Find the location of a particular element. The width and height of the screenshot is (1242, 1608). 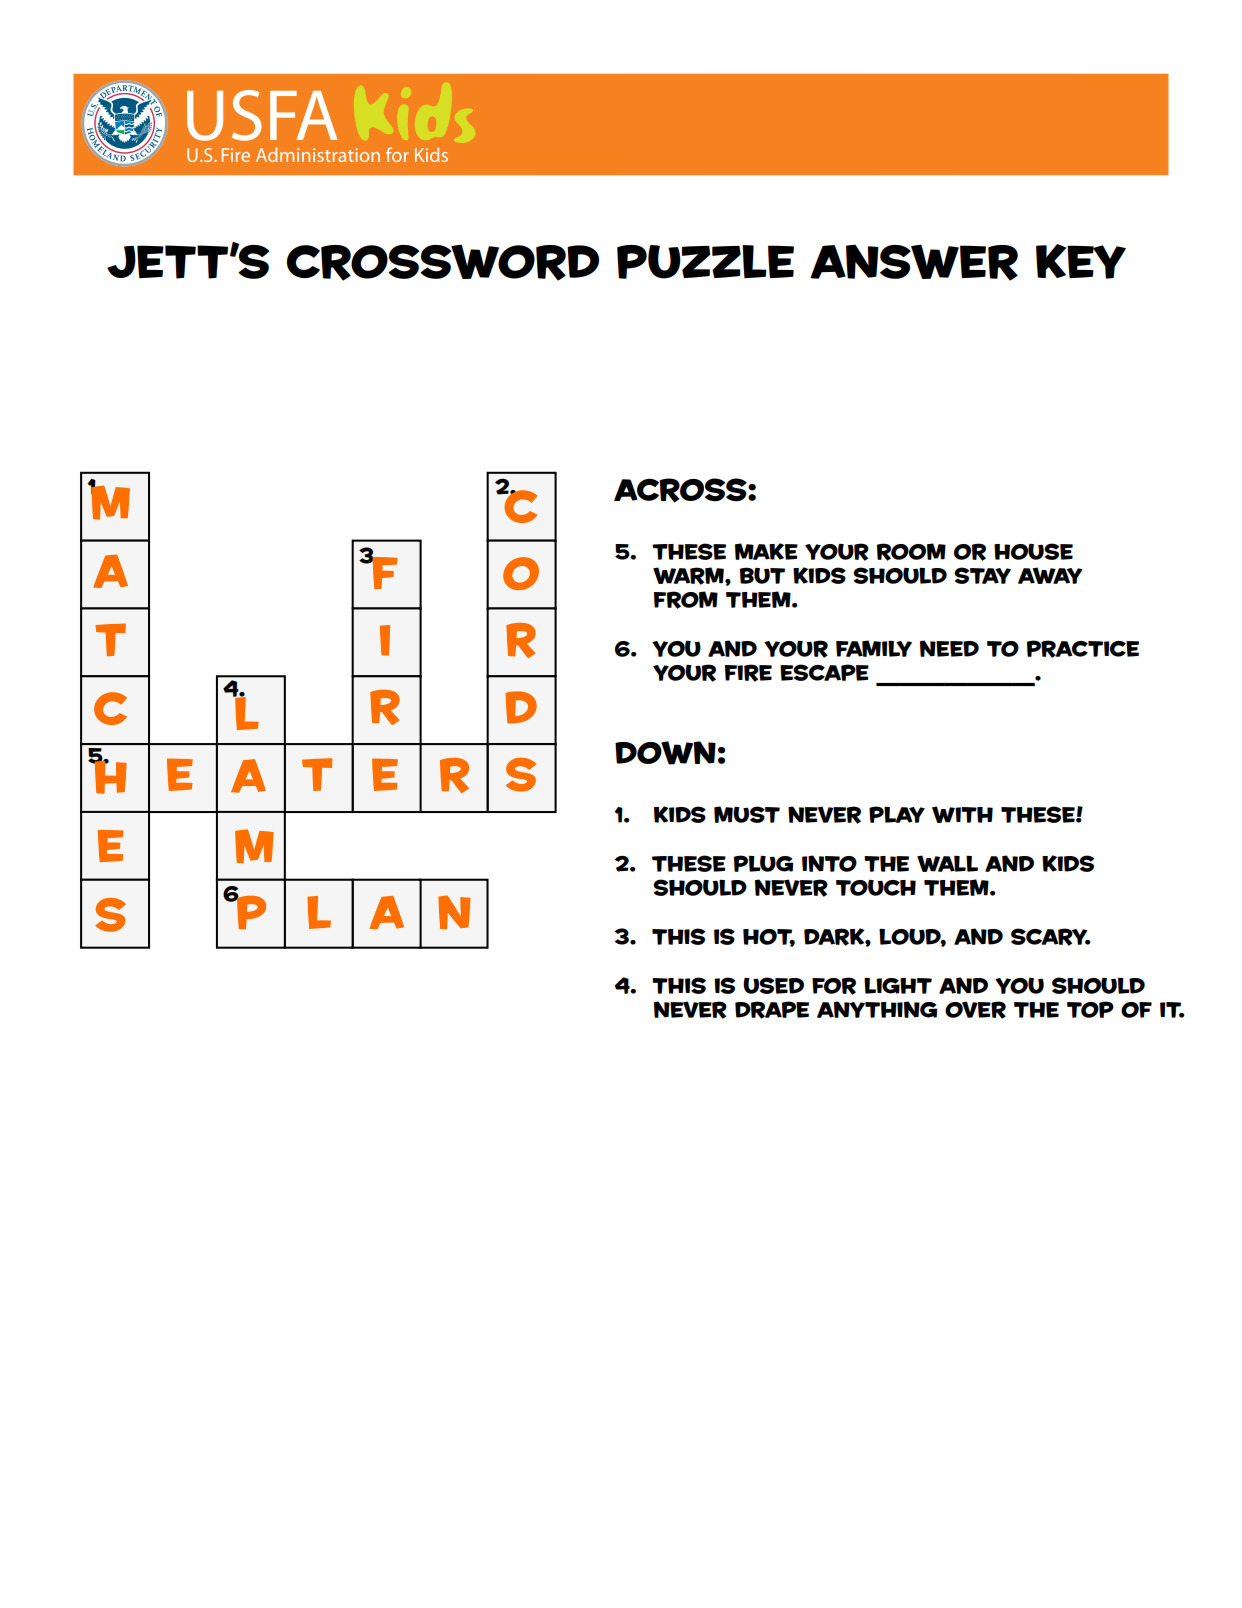

used is located at coordinates (773, 985).
